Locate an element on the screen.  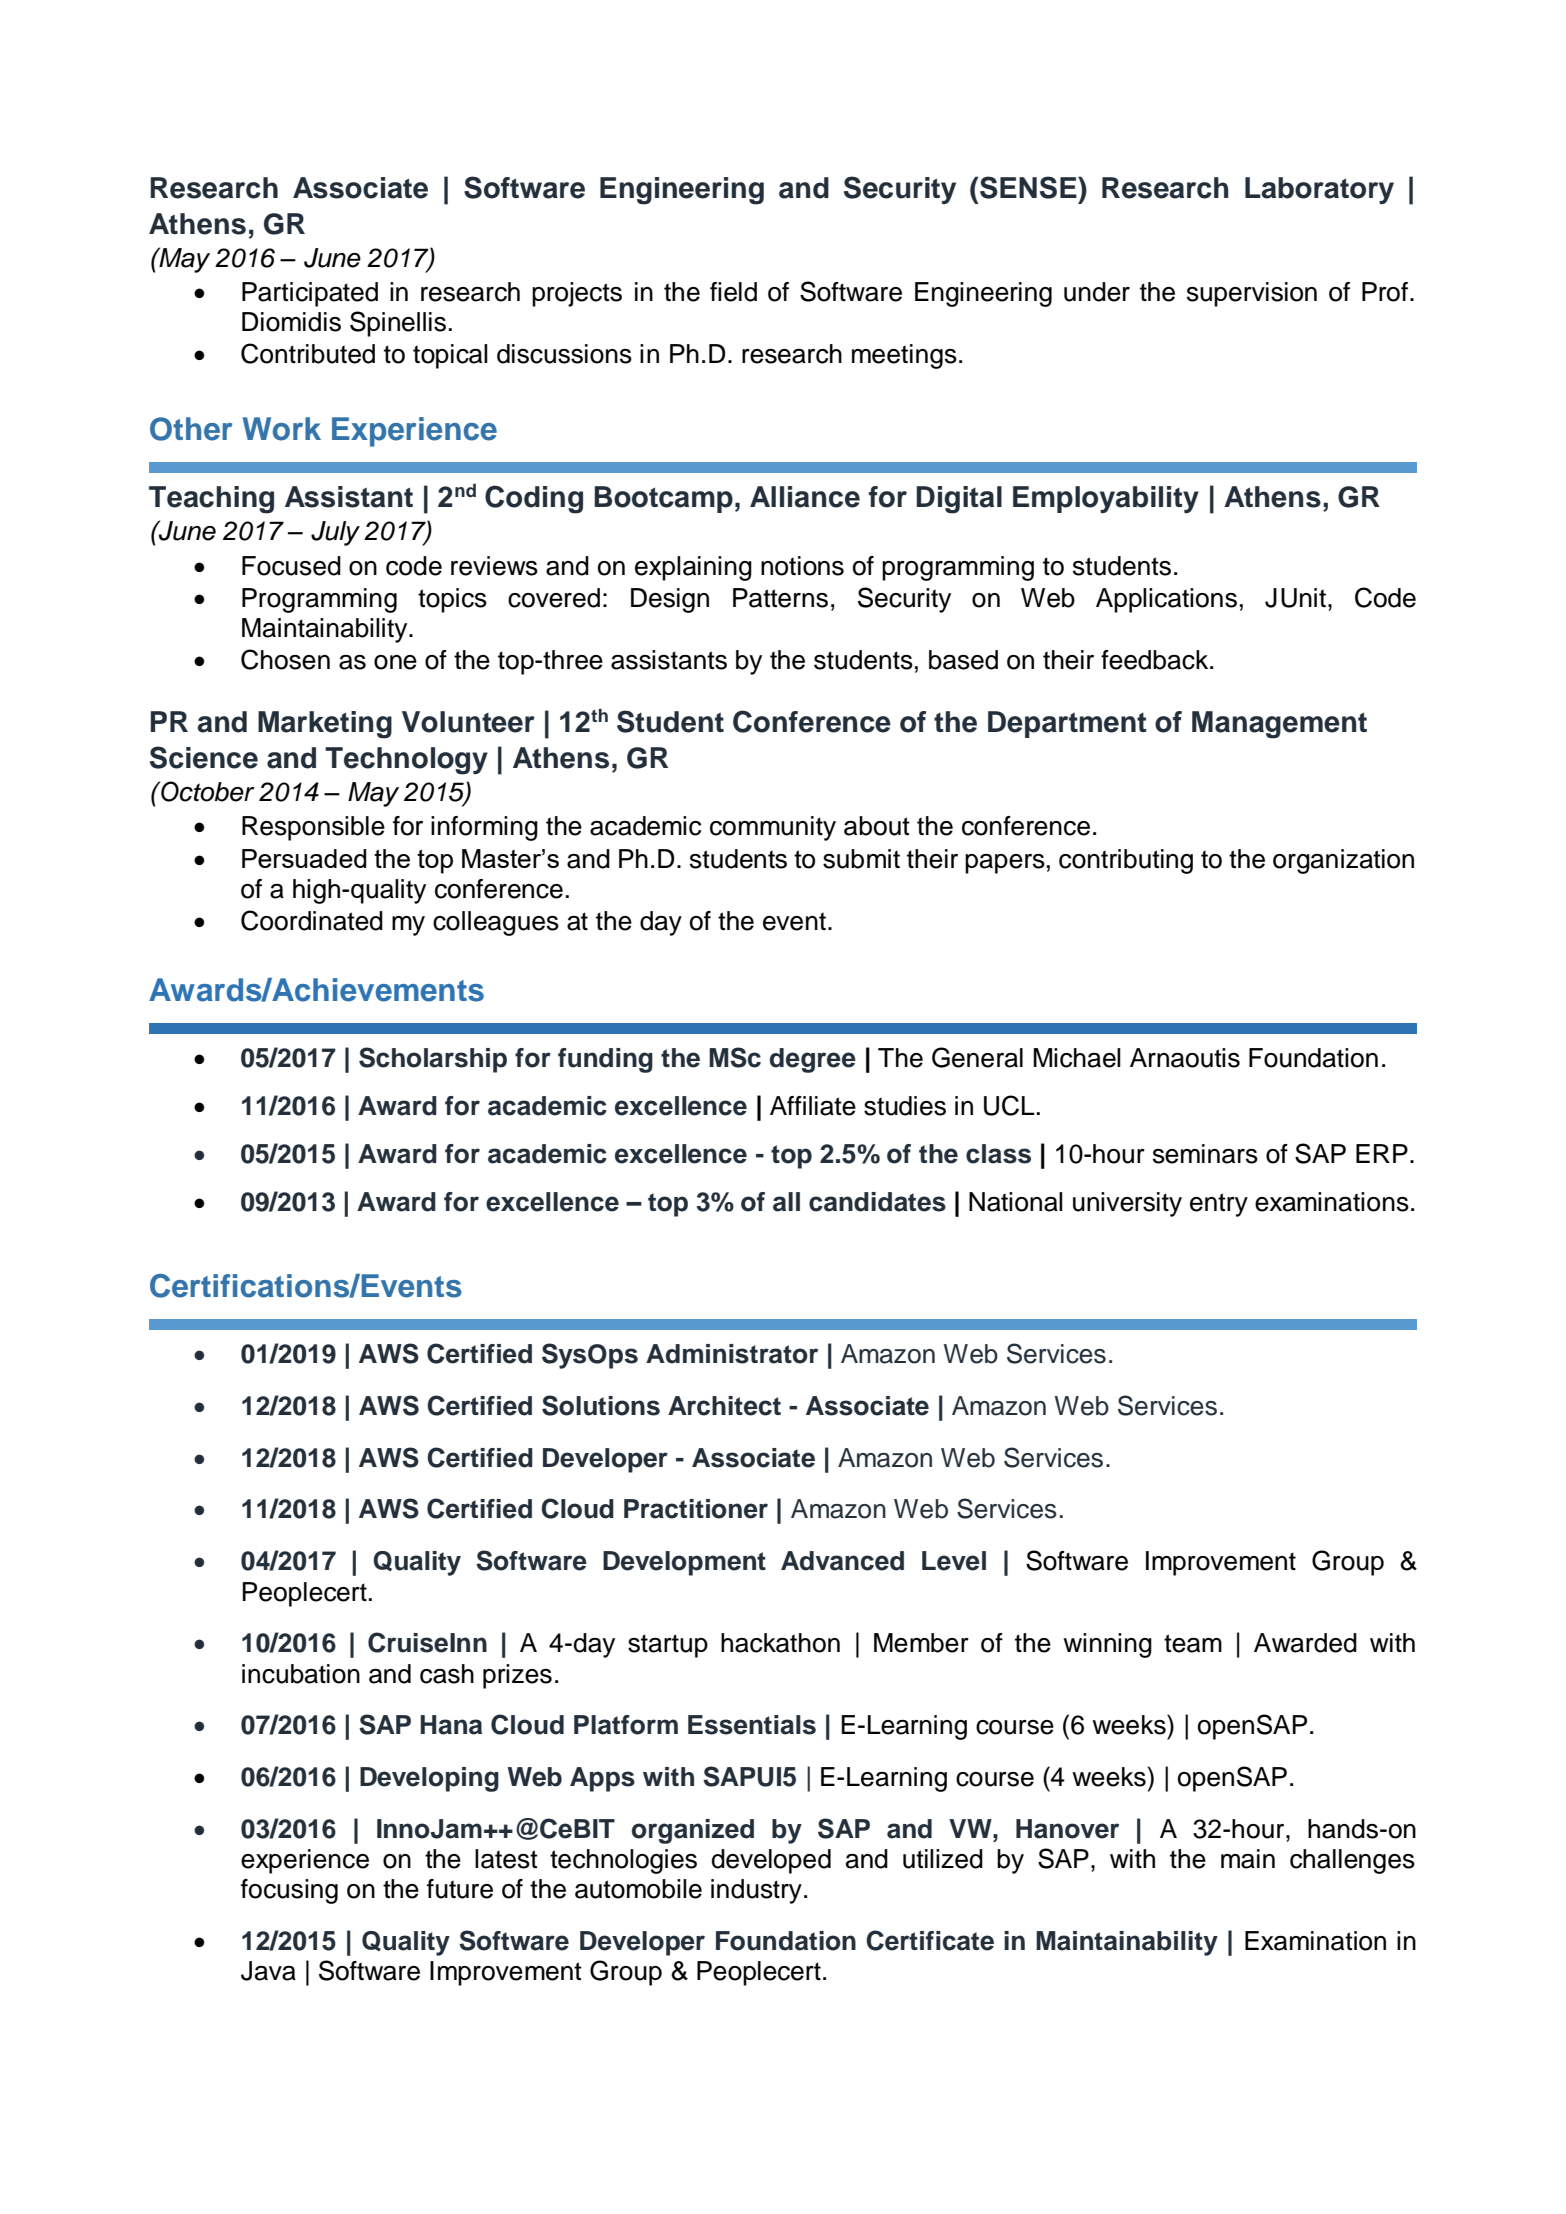
industry is located at coordinates (756, 1891).
